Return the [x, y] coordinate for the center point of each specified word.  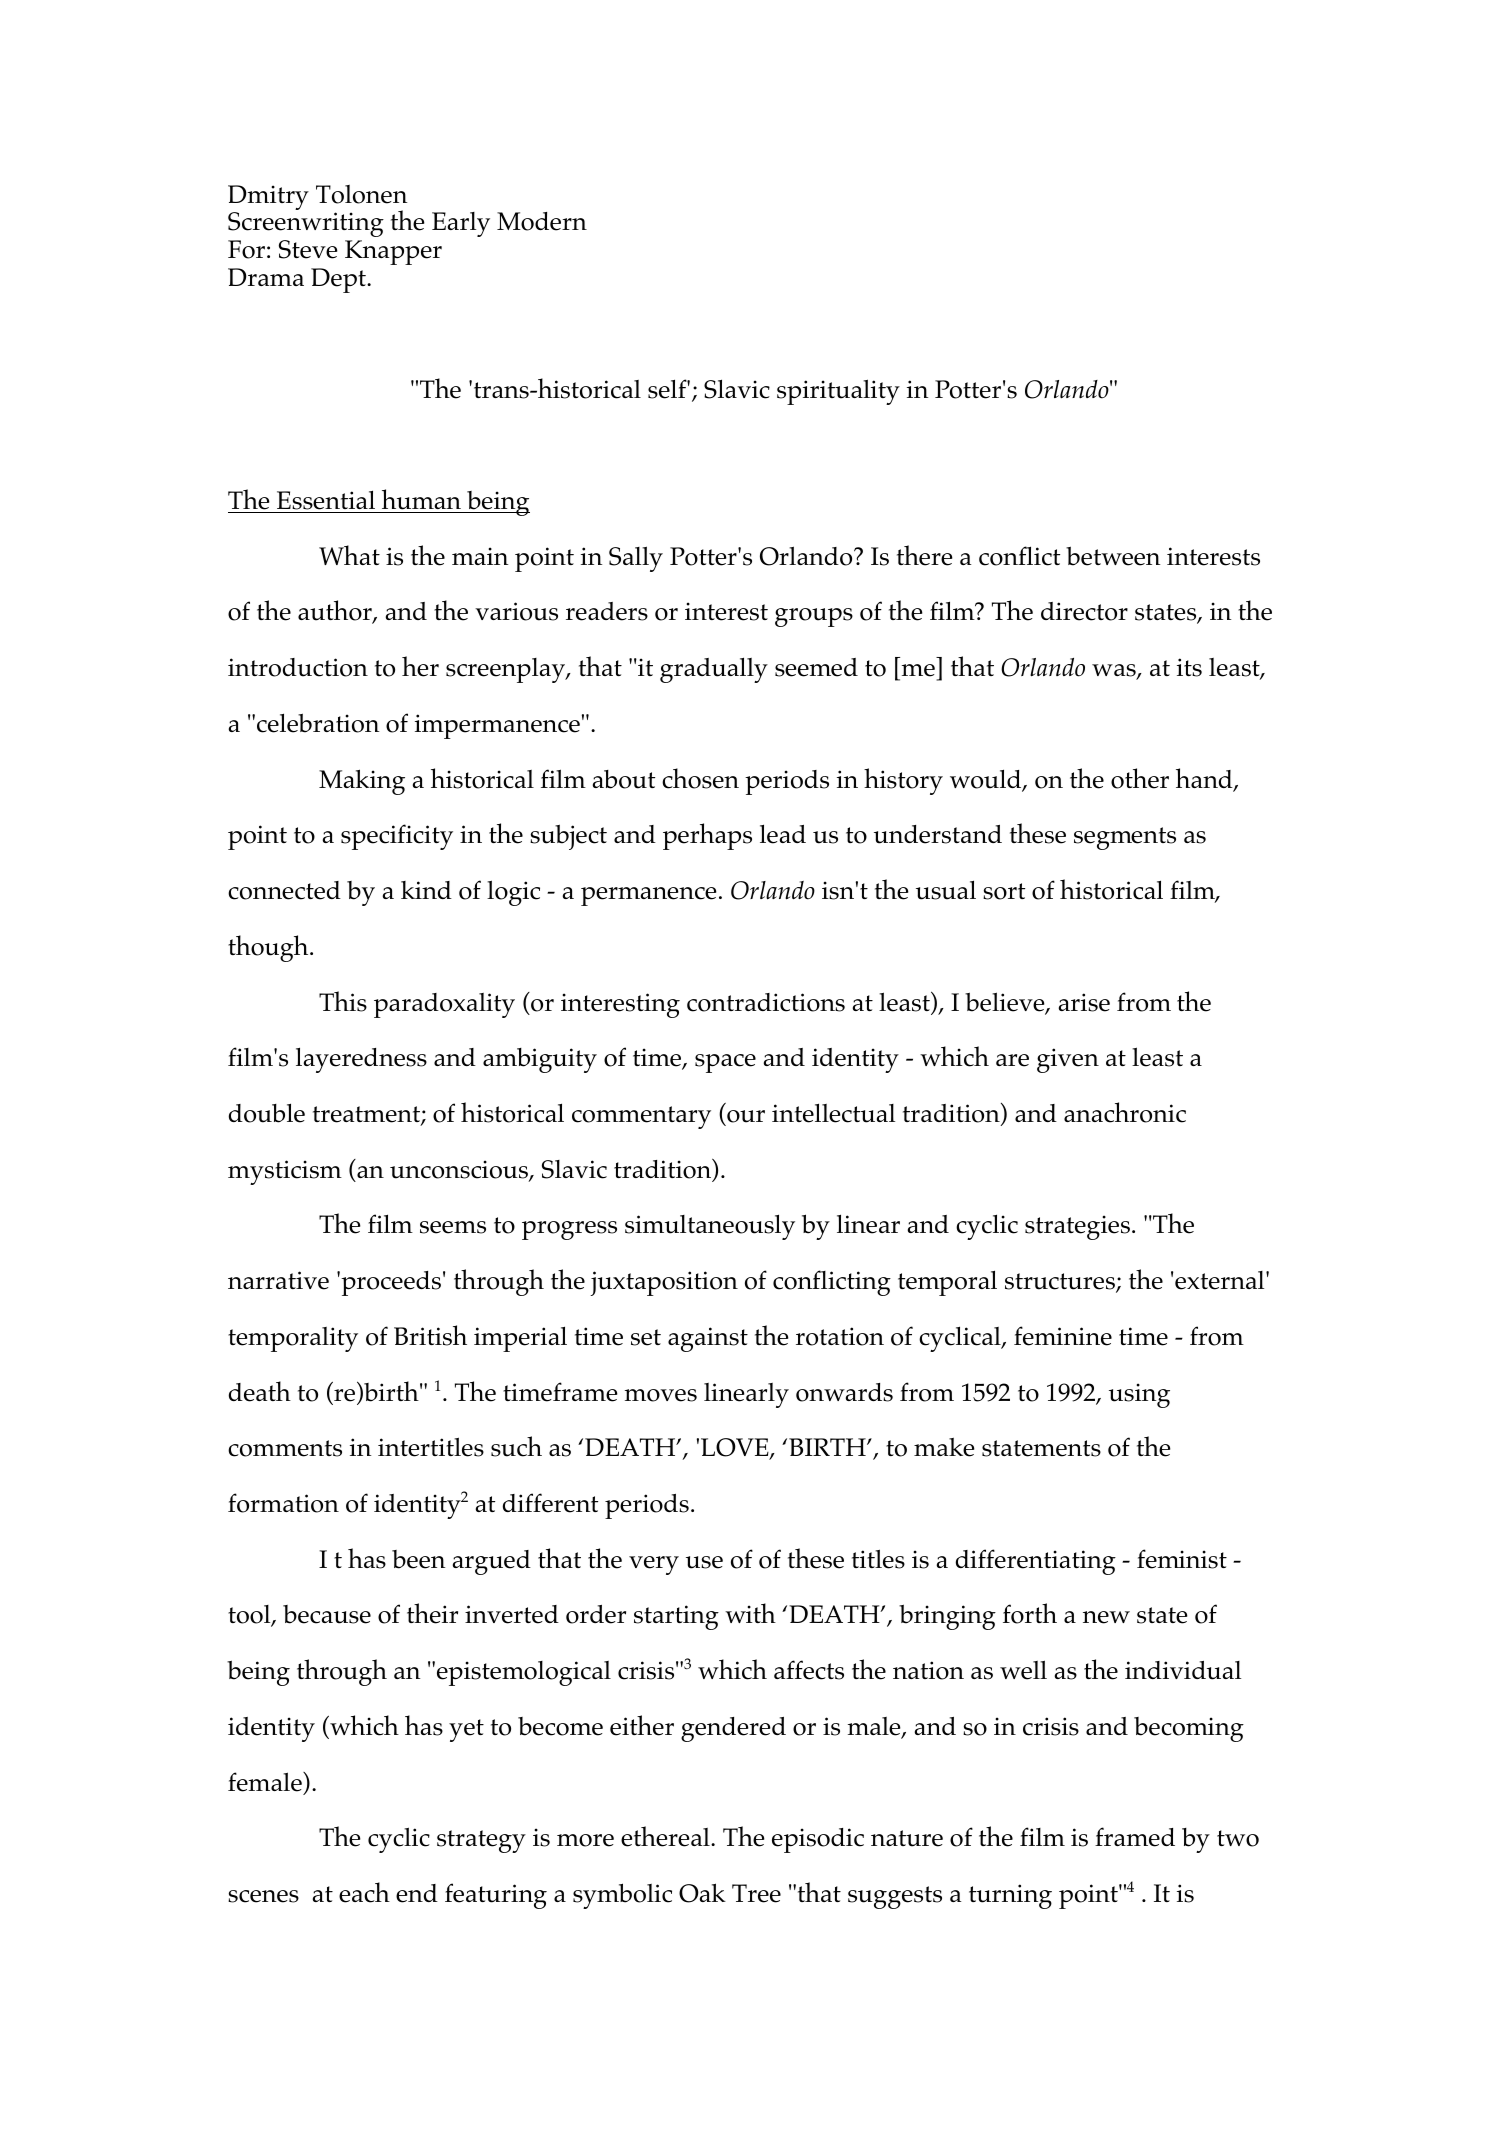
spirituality [838, 392]
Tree [756, 1893]
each [364, 1892]
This [343, 1001]
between [1113, 556]
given [1068, 1060]
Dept [339, 280]
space [725, 1063]
